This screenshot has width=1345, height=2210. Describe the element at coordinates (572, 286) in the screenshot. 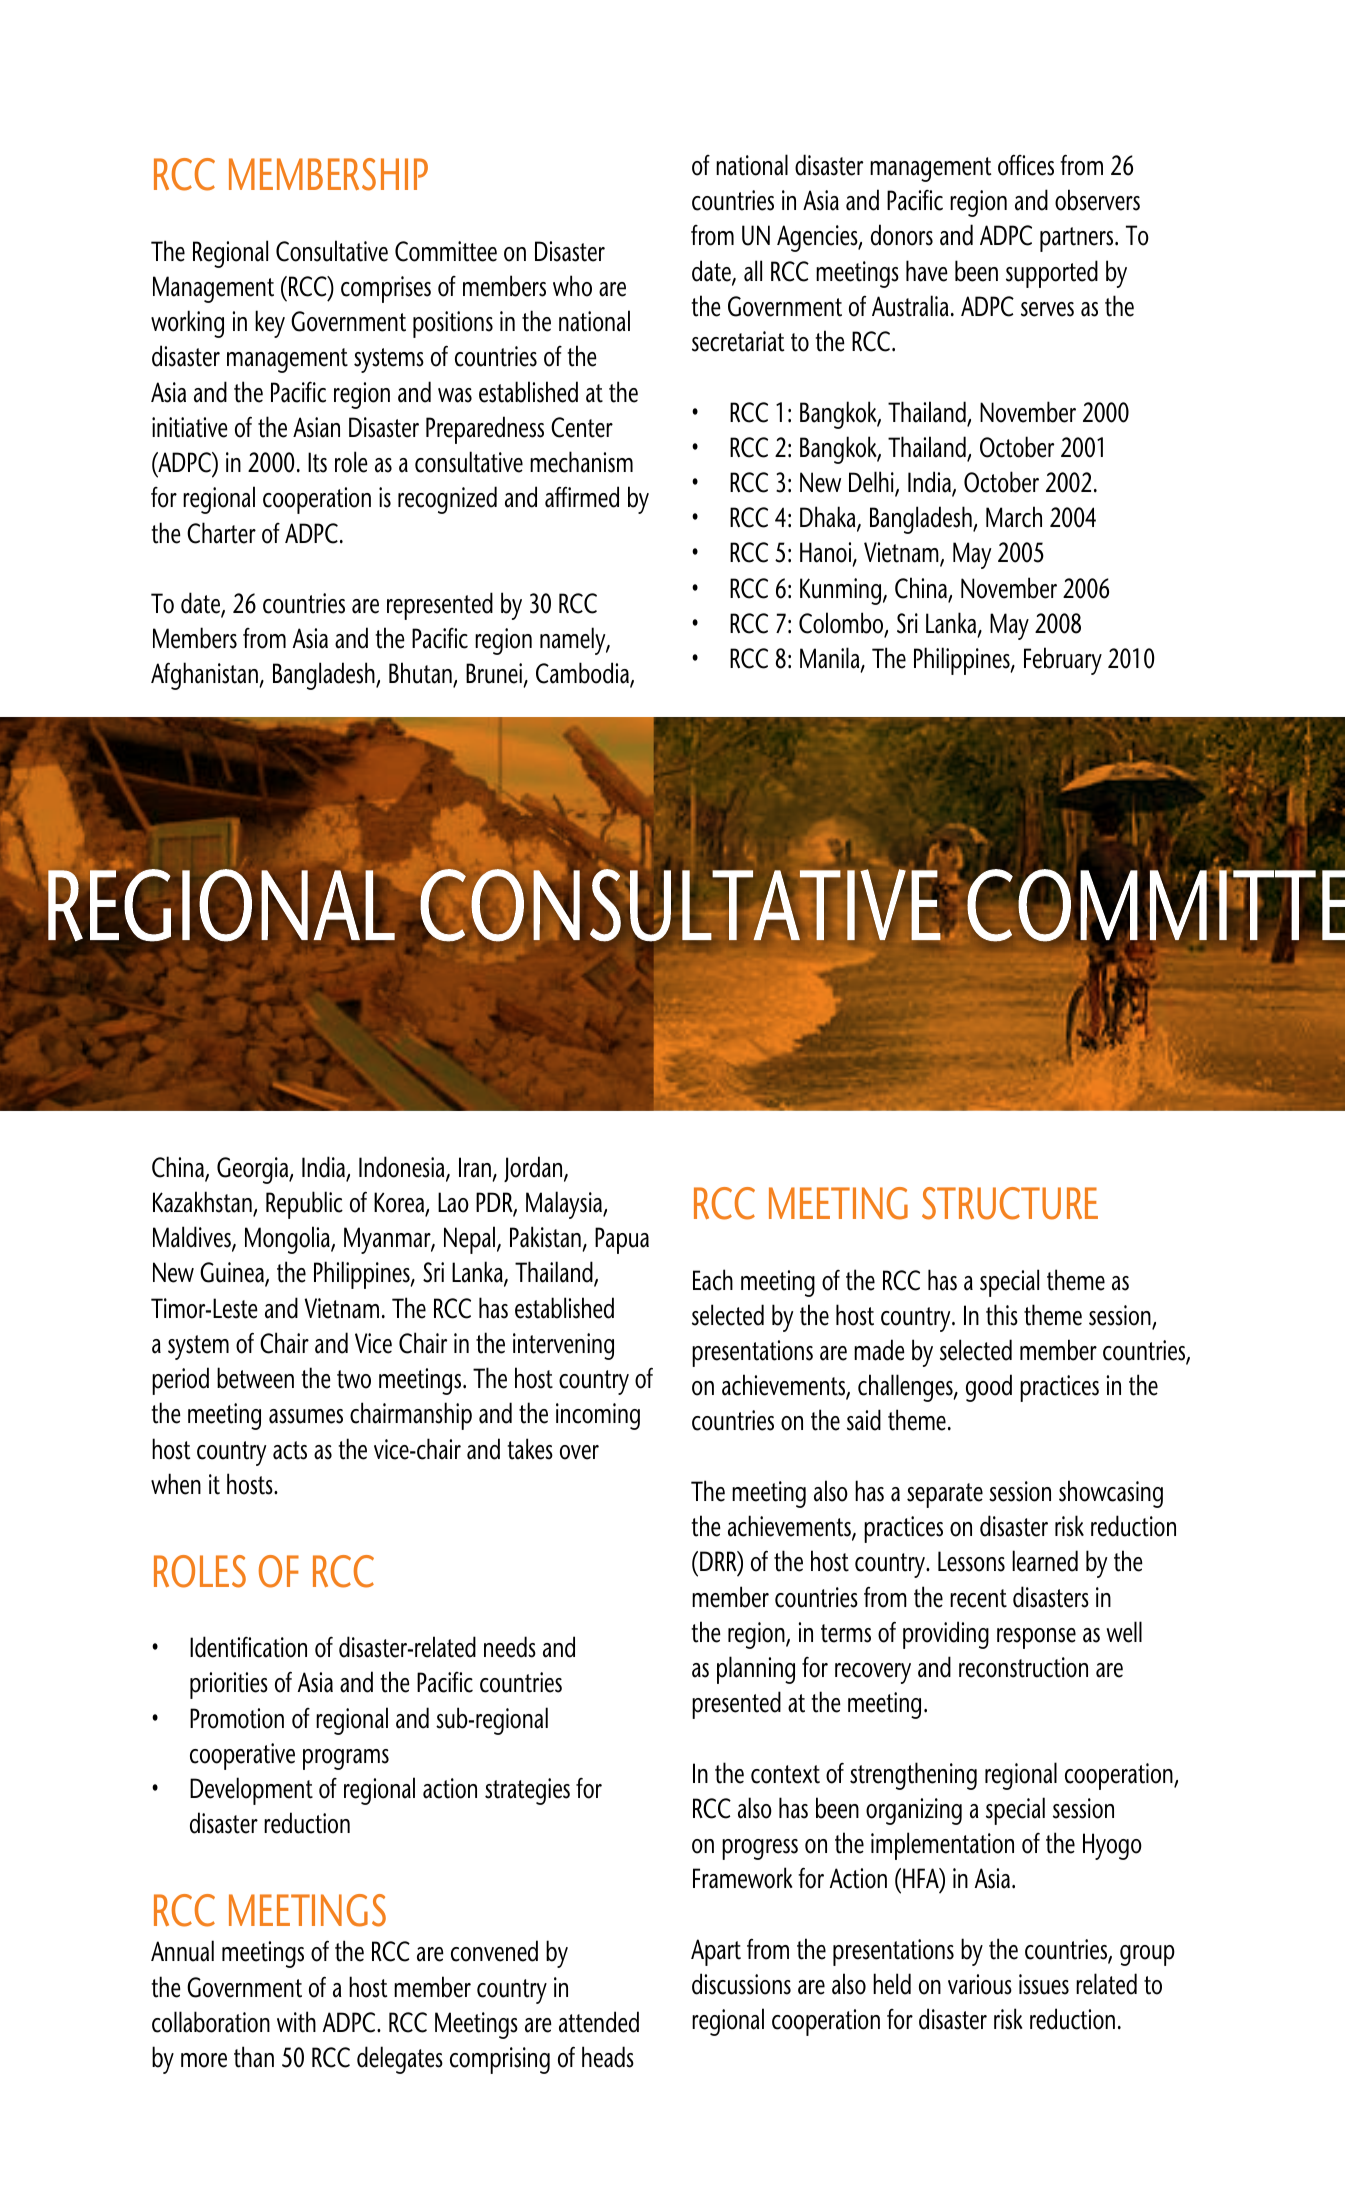

I see `who` at that location.
